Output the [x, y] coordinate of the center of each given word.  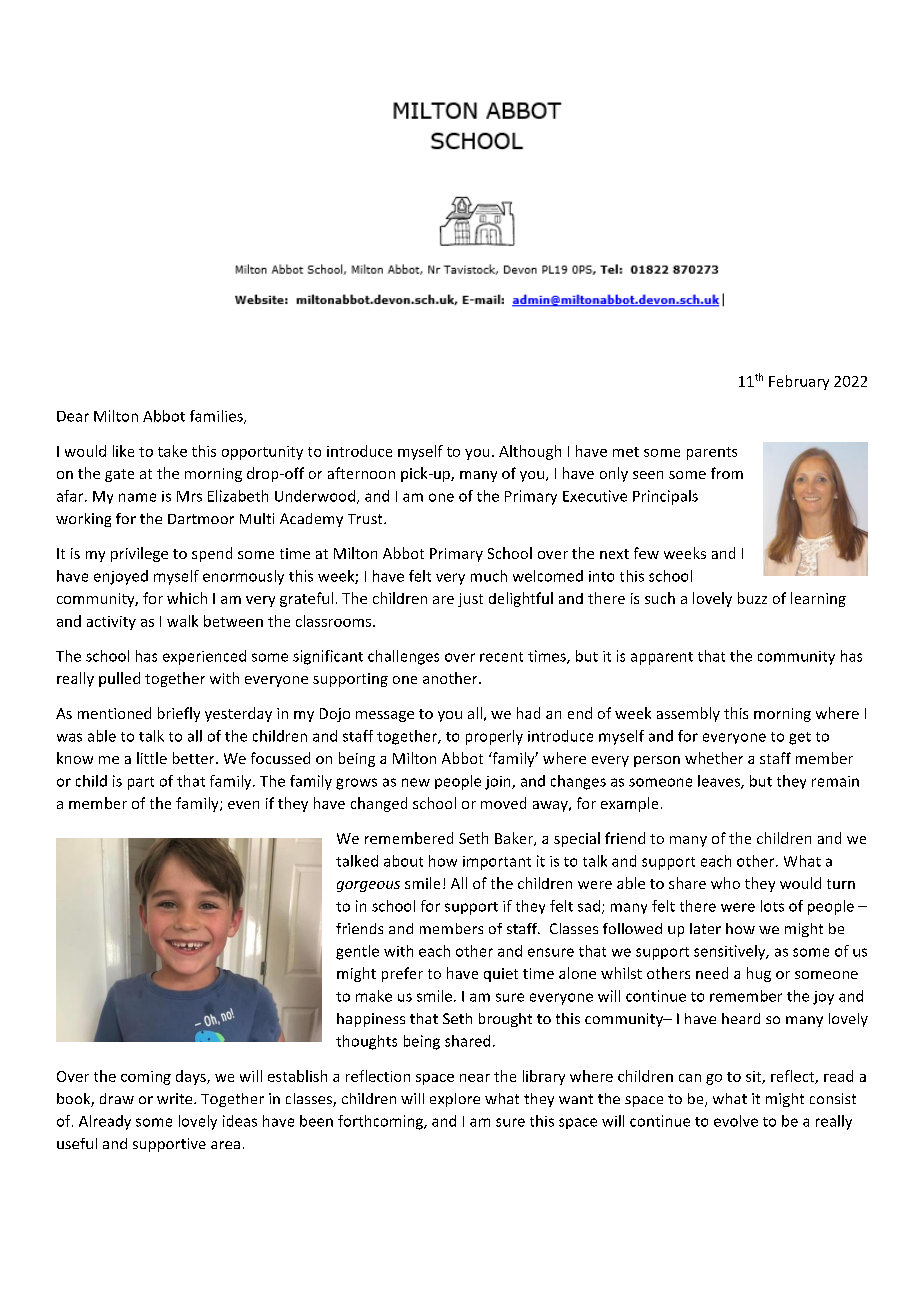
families [217, 417]
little [152, 758]
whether [714, 758]
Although [530, 452]
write [176, 1098]
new [416, 782]
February [799, 382]
